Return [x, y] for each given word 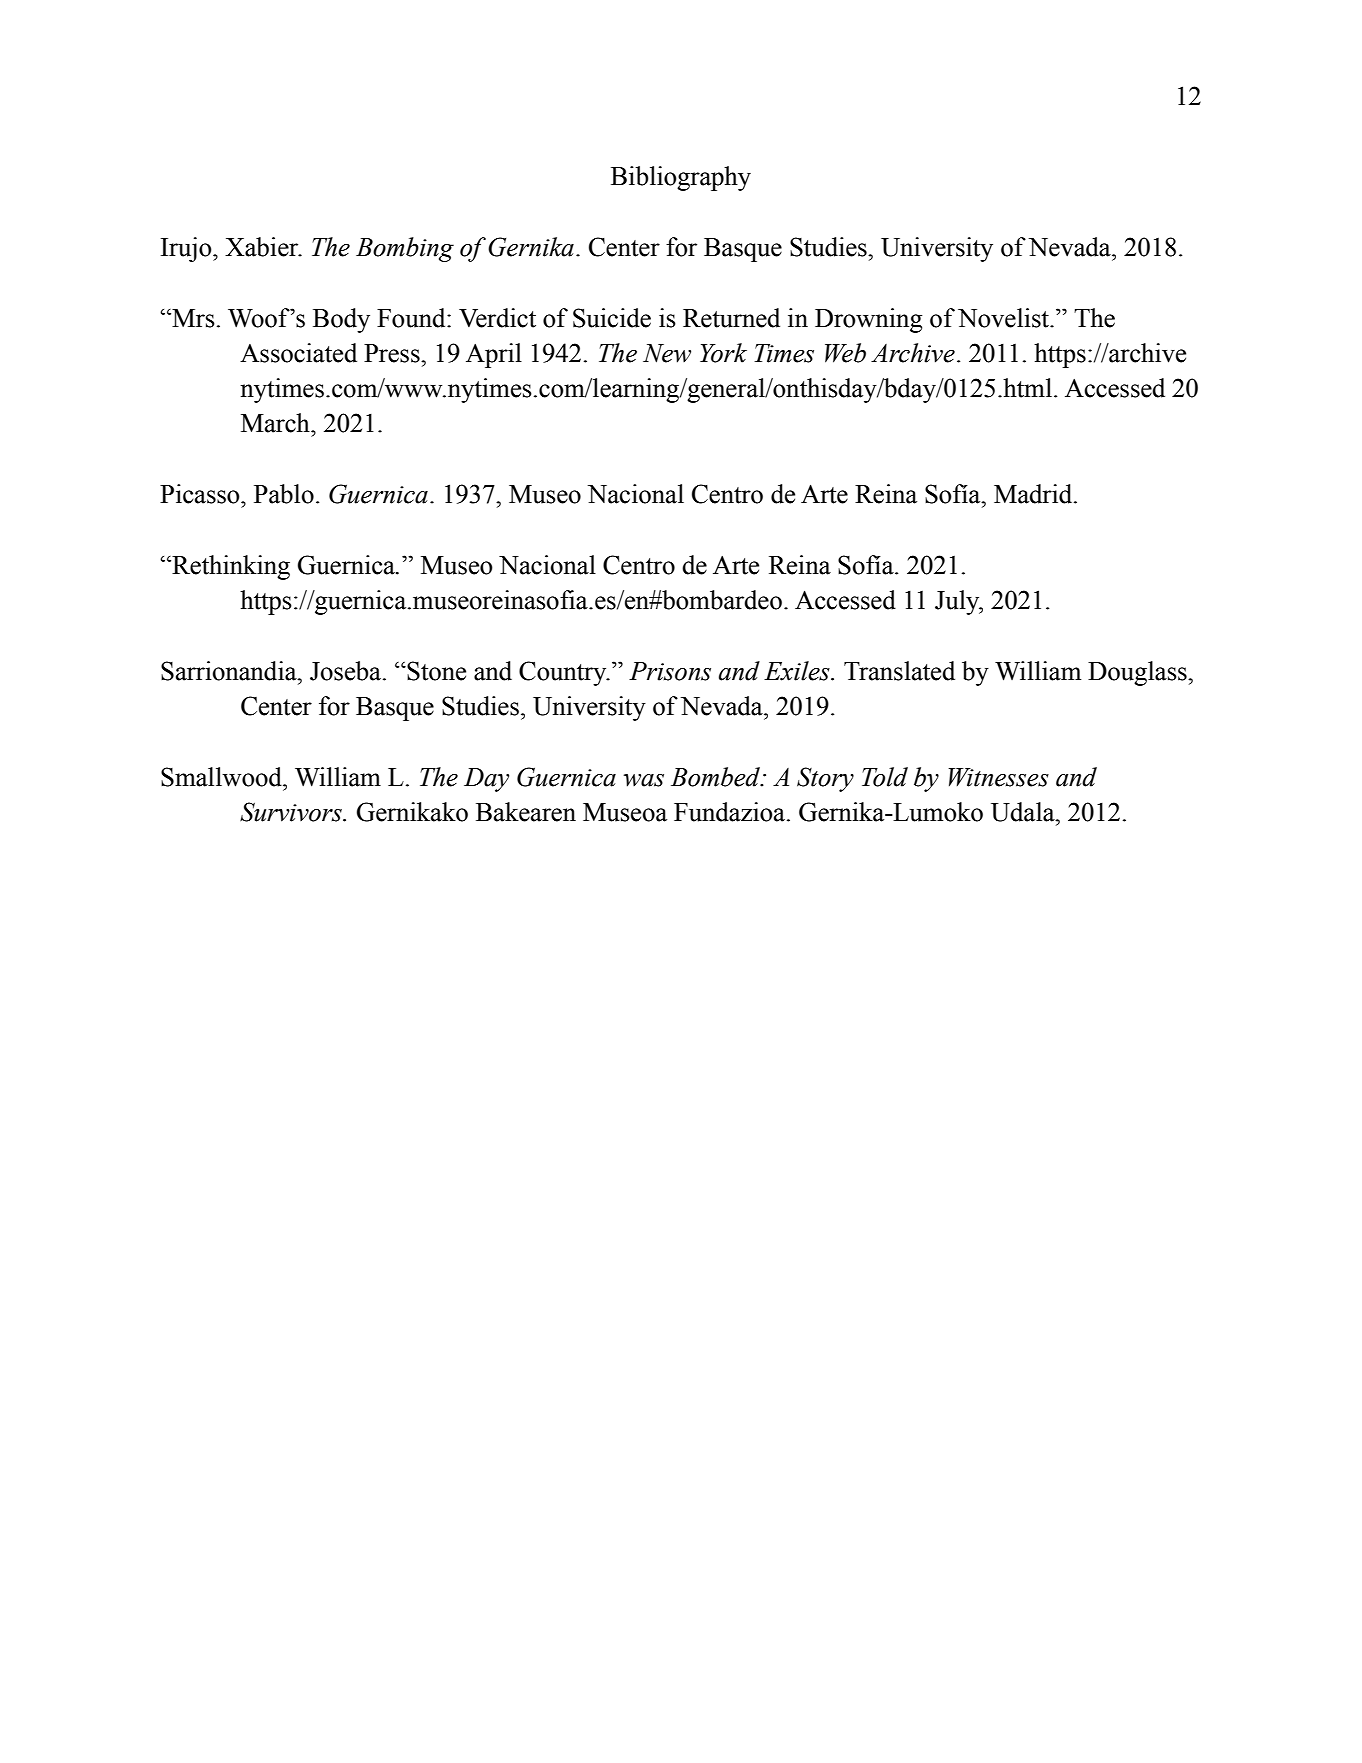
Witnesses [999, 777]
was [644, 780]
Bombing [405, 249]
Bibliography [681, 178]
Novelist [1005, 318]
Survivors [292, 812]
